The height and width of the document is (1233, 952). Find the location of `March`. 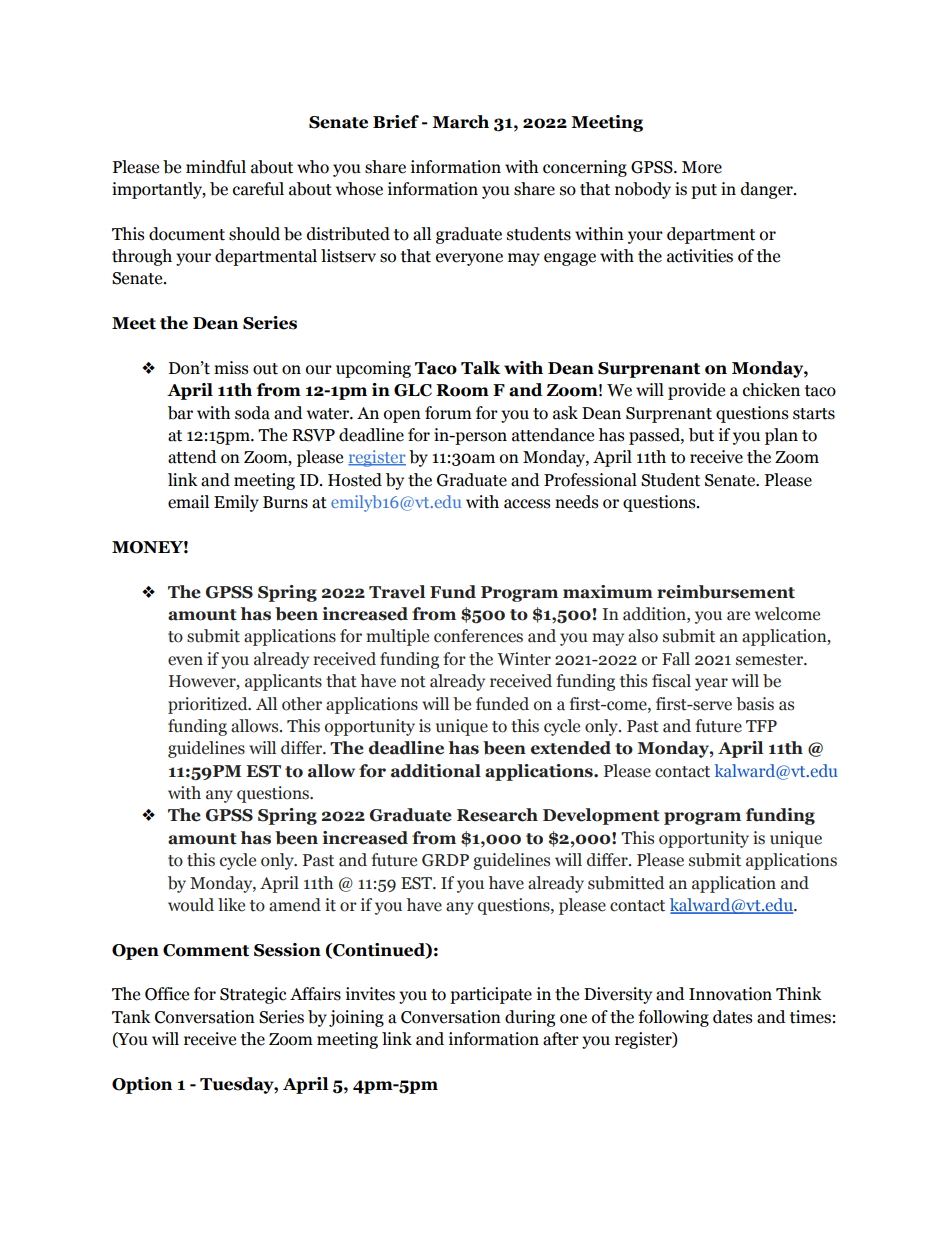

March is located at coordinates (460, 122).
